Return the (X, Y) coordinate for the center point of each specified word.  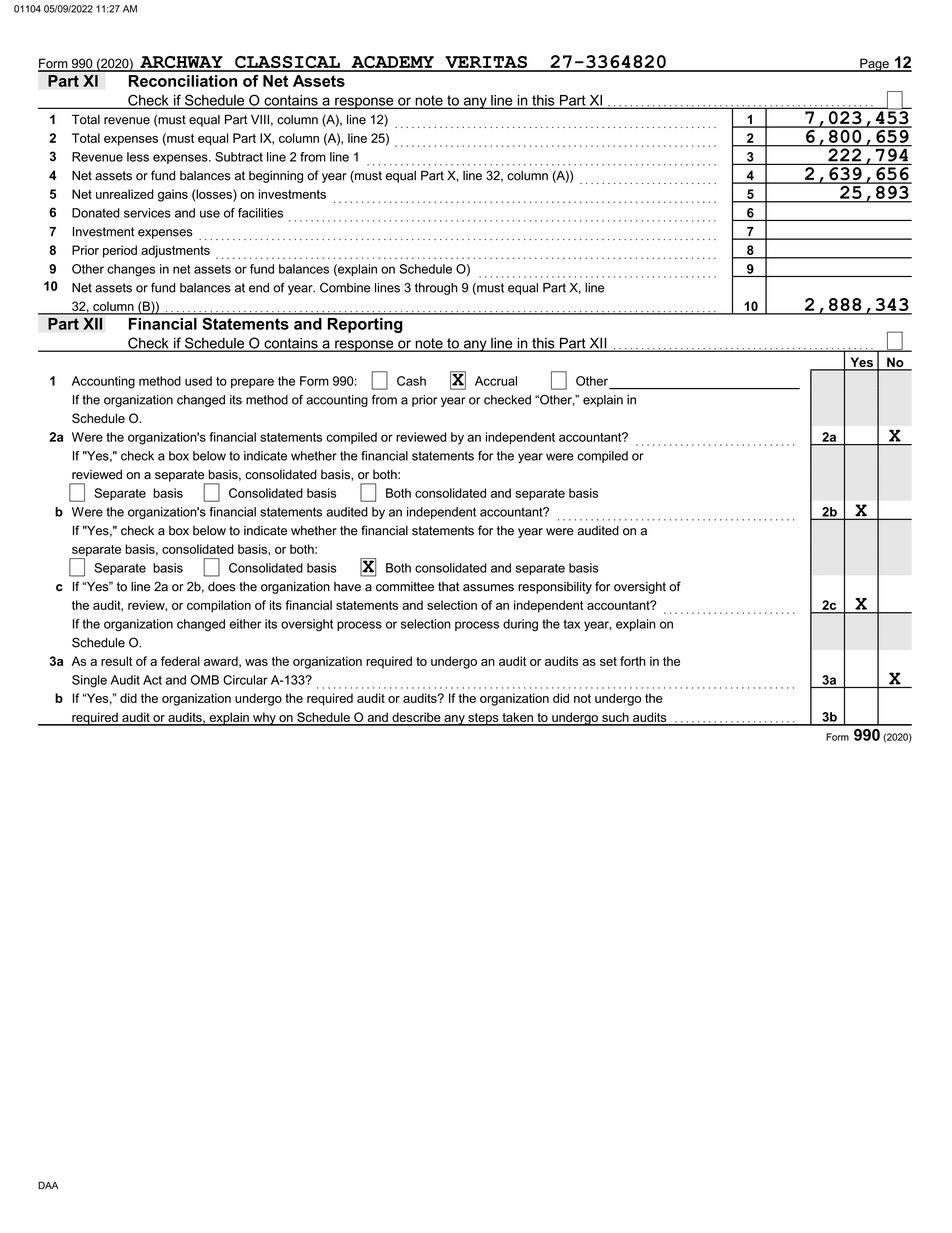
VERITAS (486, 63)
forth (633, 661)
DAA (48, 1185)
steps (483, 719)
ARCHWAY (181, 63)
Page (874, 65)
